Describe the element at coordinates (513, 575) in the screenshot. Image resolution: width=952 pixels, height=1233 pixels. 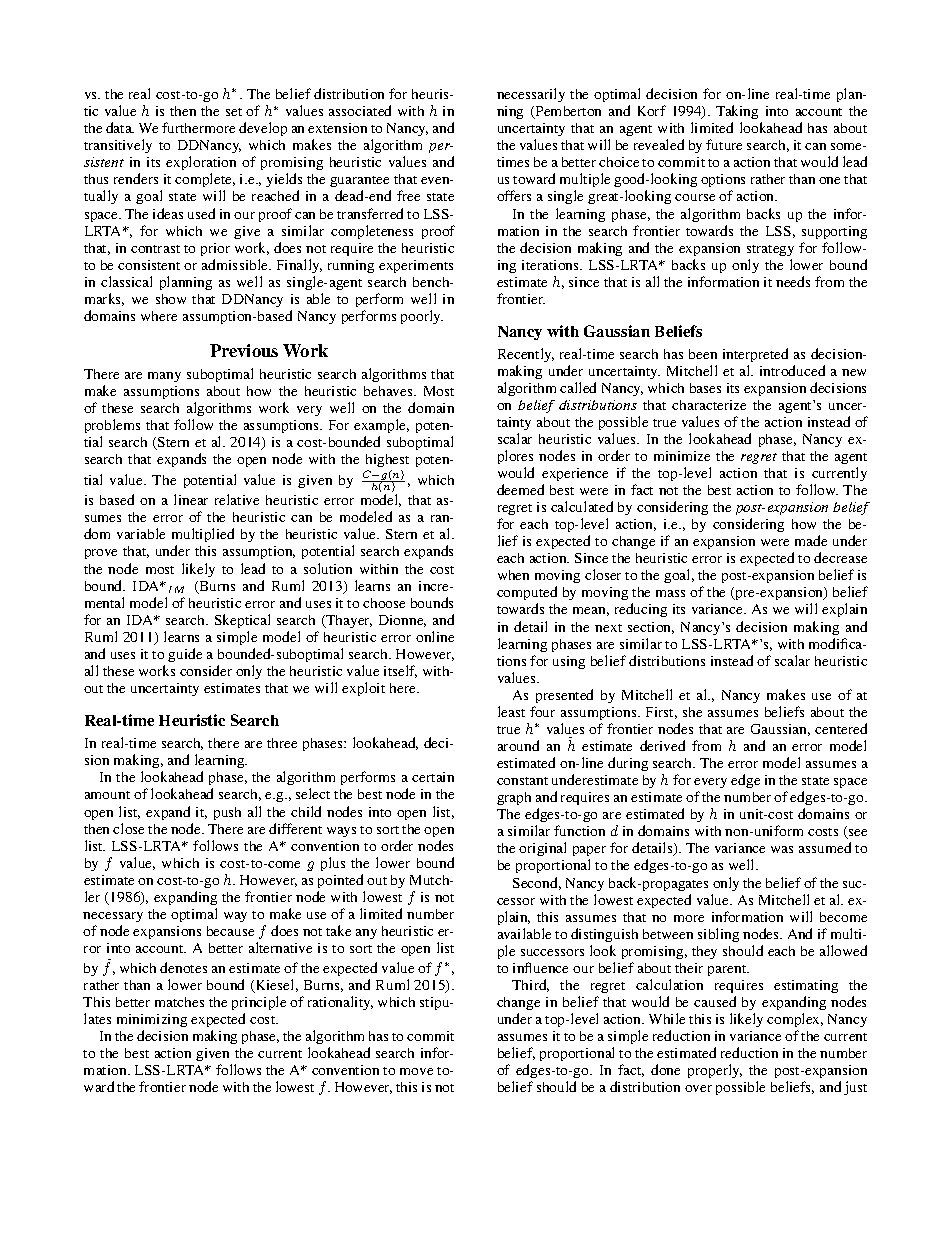
I see `when` at that location.
